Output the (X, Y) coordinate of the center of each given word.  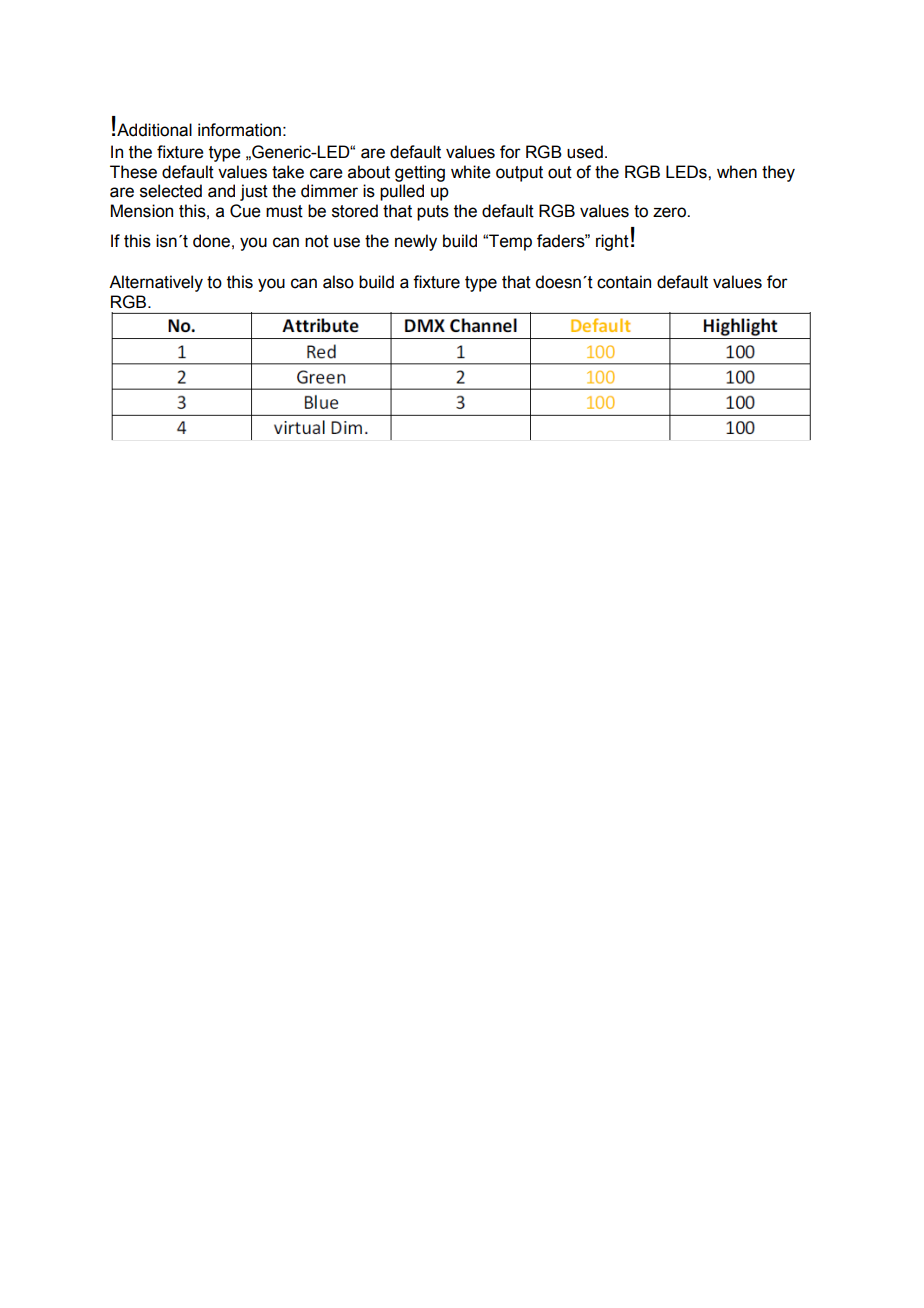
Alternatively (156, 283)
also (338, 282)
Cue (245, 211)
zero (670, 212)
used (585, 152)
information (239, 130)
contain (624, 282)
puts (433, 213)
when (737, 172)
